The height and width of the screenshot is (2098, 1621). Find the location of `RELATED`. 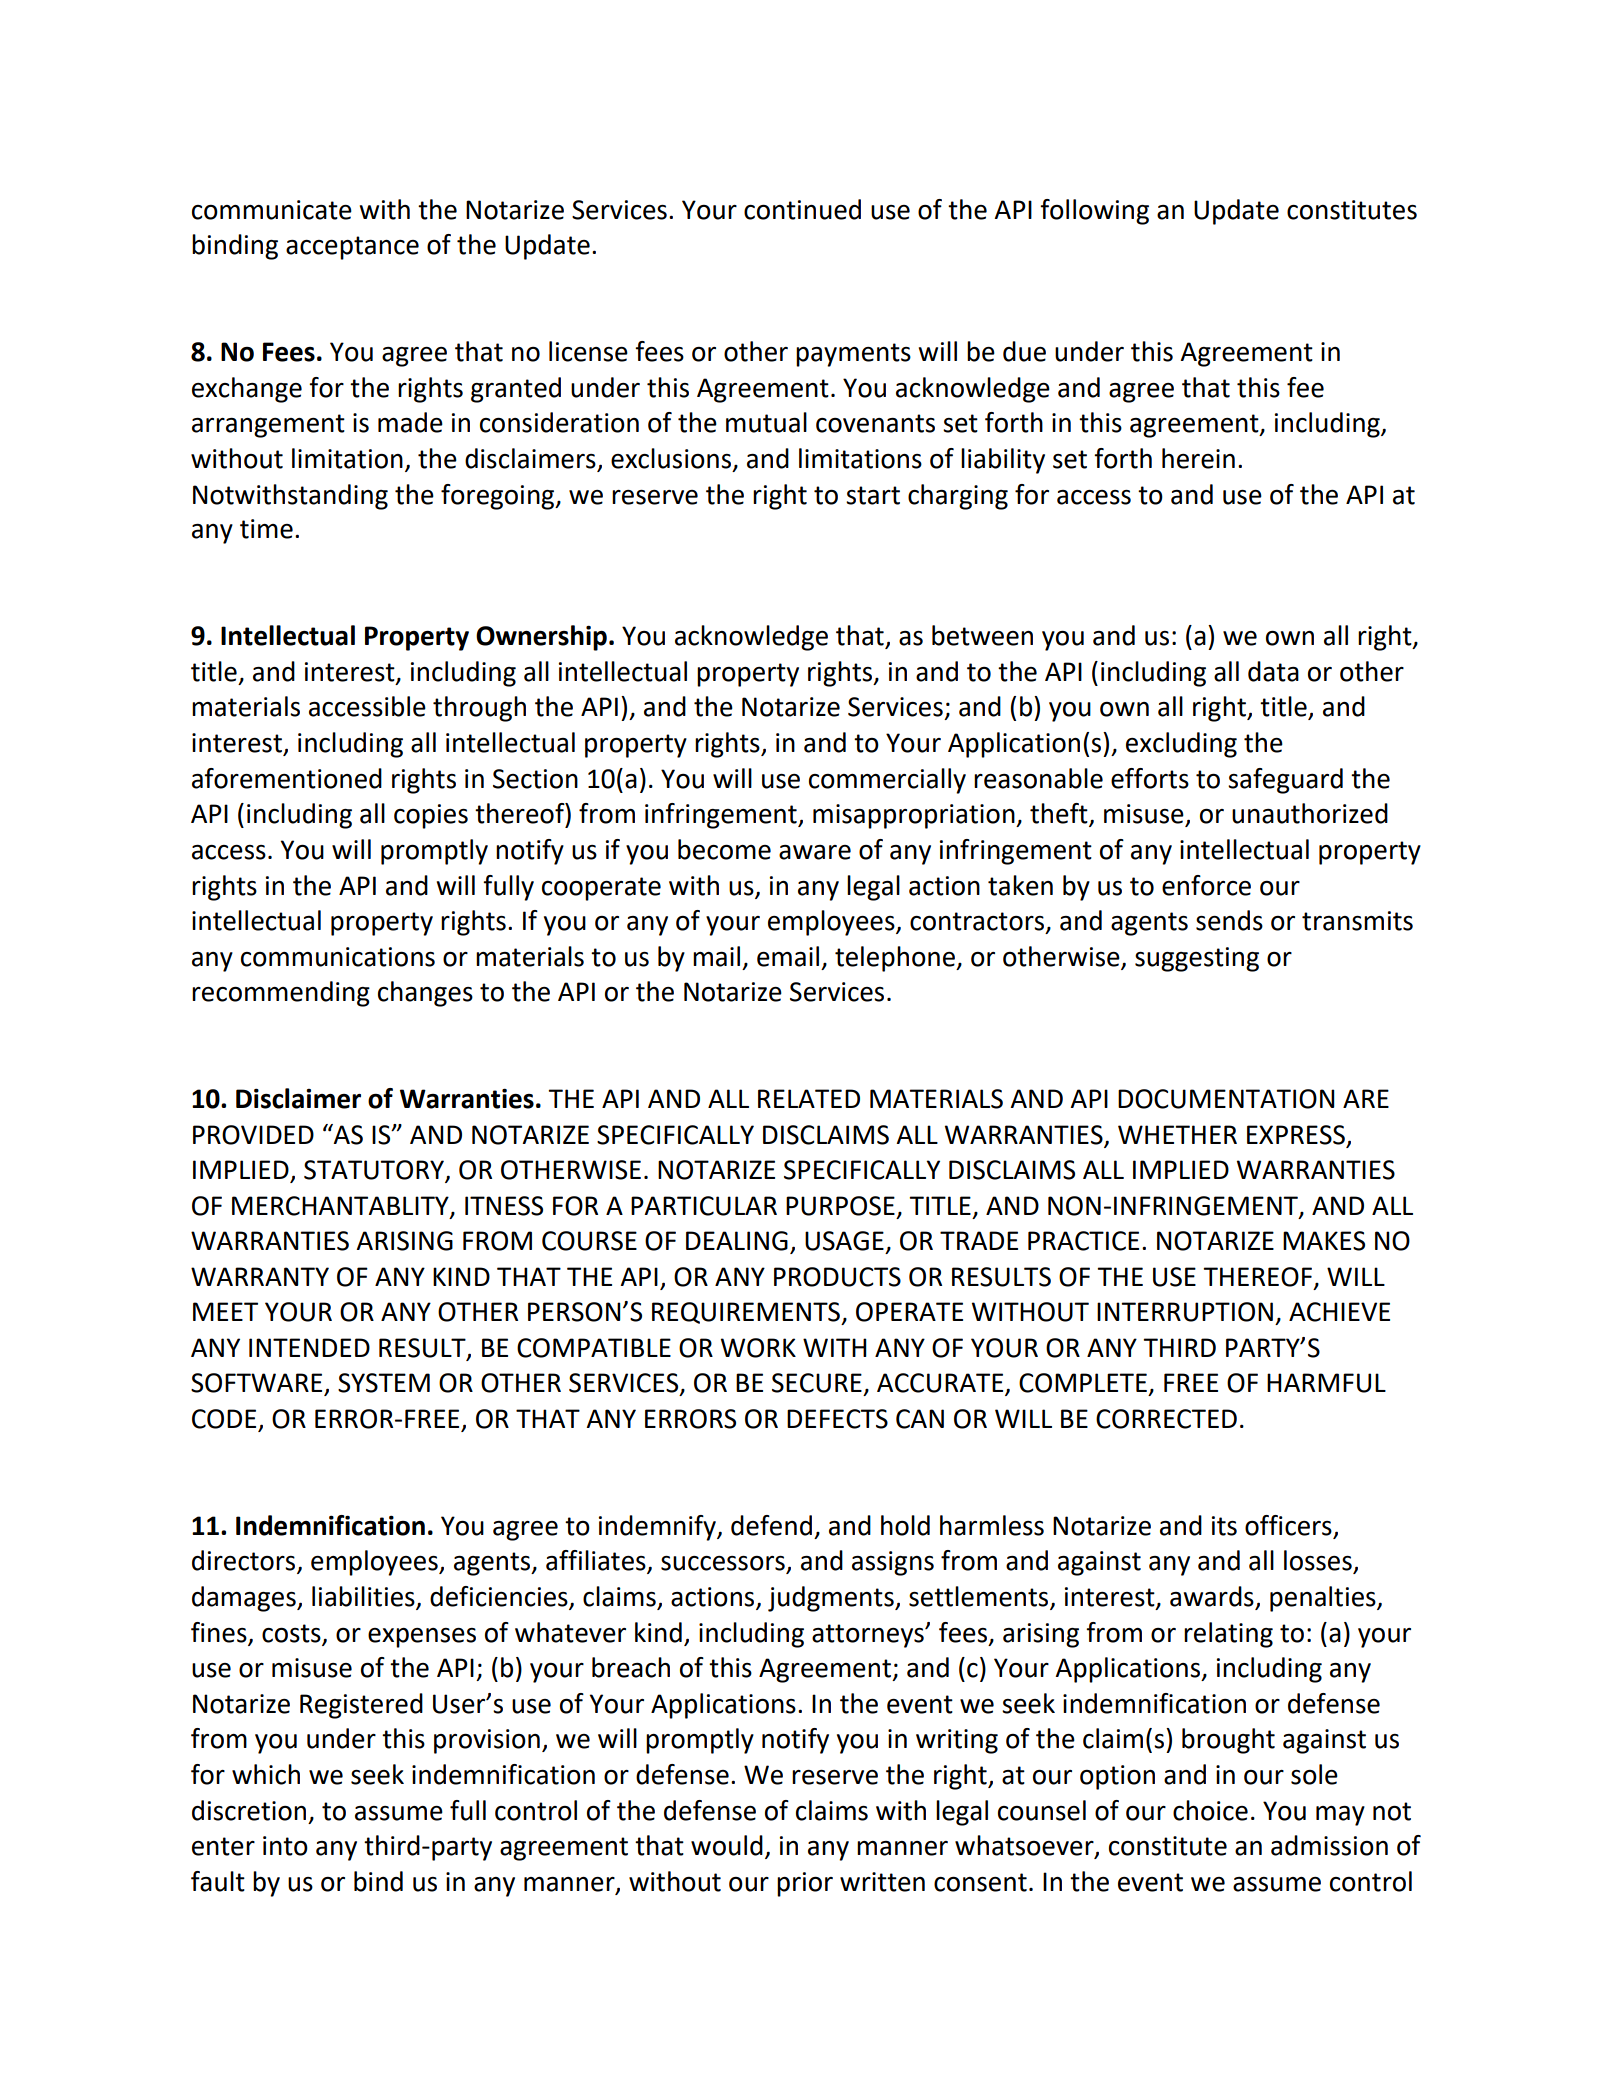

RELATED is located at coordinates (809, 1098).
